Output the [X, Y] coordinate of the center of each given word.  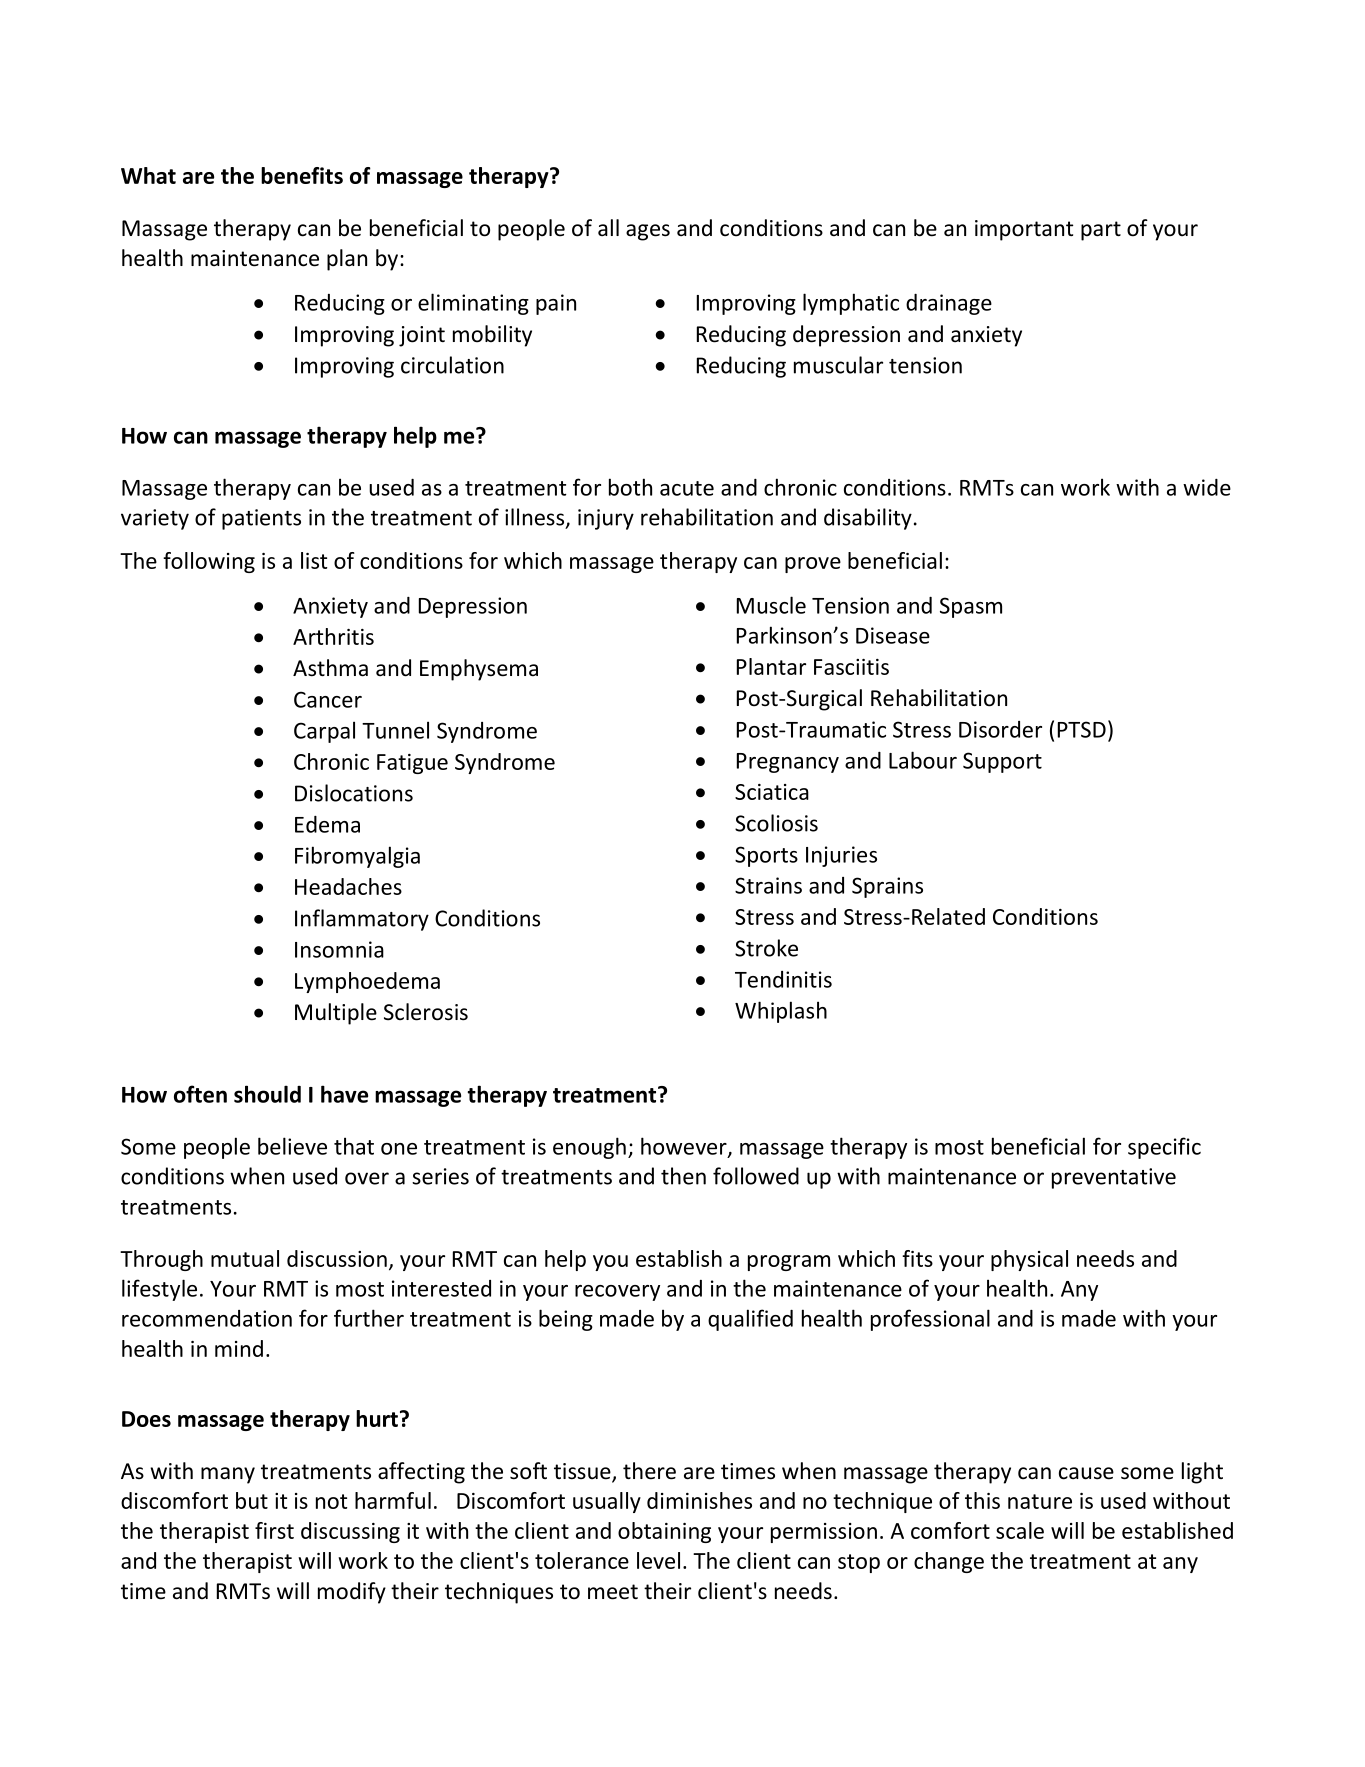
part [1101, 231]
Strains [768, 885]
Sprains [887, 887]
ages [648, 232]
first [274, 1530]
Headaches [348, 886]
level [658, 1560]
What [148, 175]
